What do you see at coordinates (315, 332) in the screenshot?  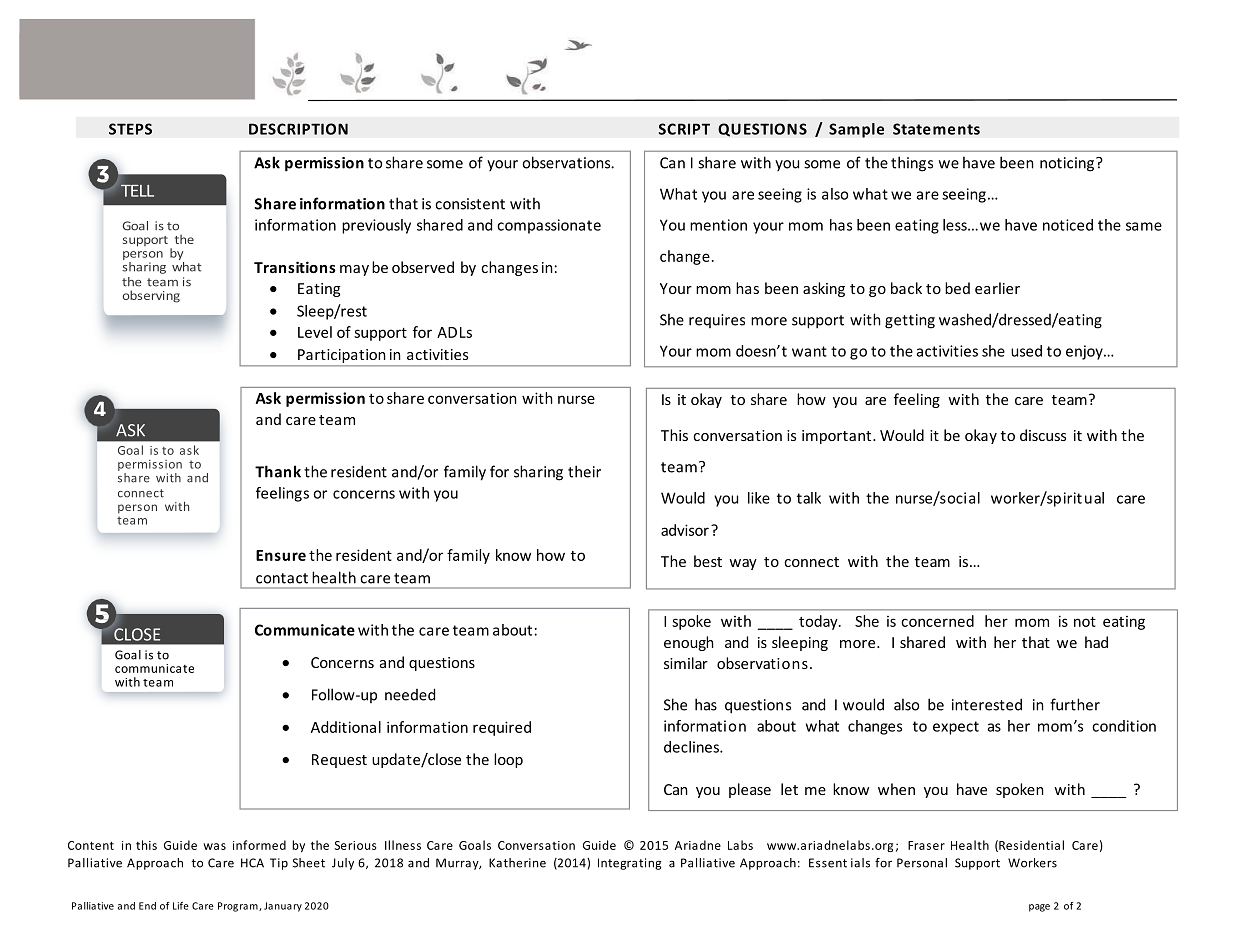 I see `Level` at bounding box center [315, 332].
